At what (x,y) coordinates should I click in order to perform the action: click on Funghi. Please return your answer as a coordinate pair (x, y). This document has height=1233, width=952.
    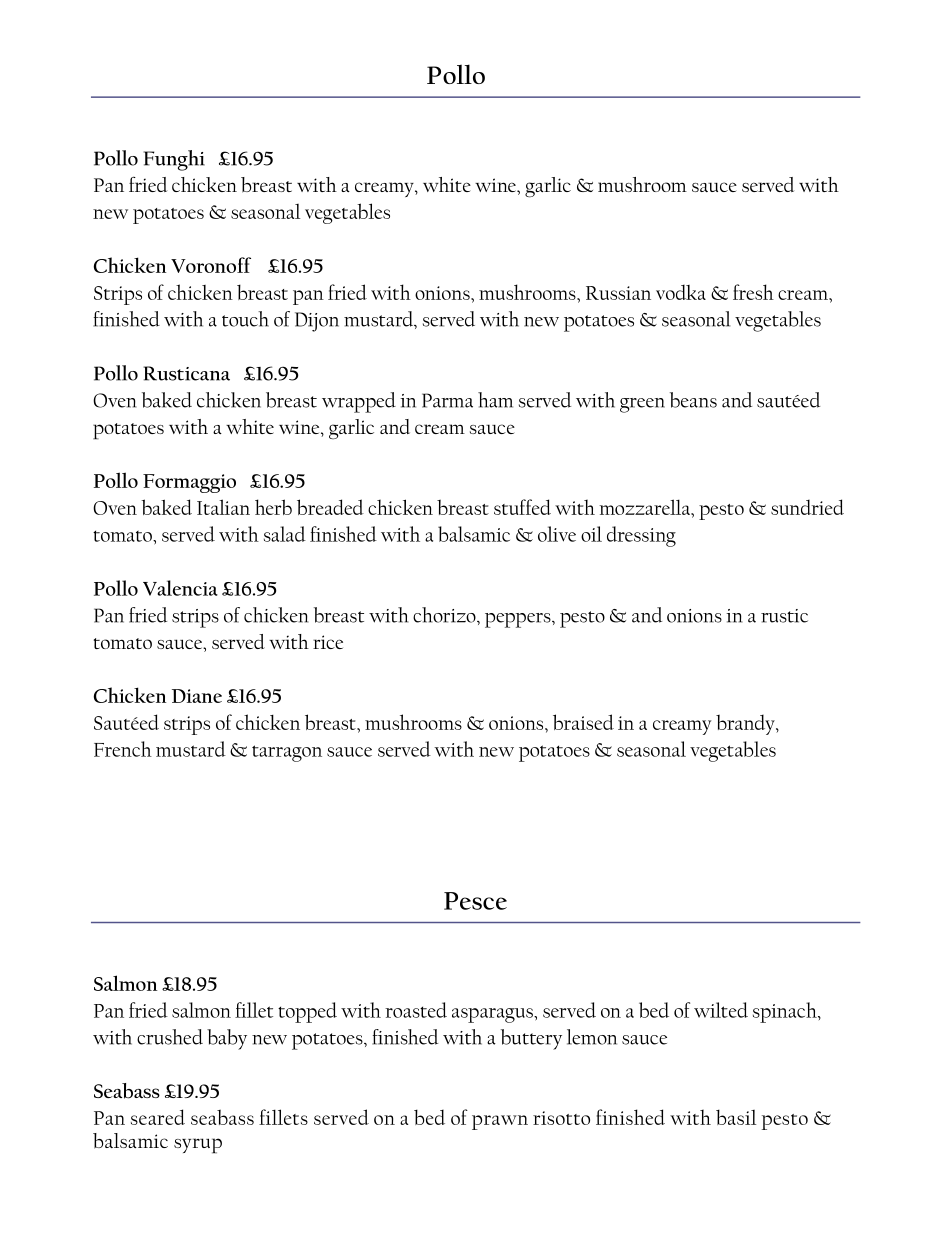
    Looking at the image, I should click on (174, 160).
